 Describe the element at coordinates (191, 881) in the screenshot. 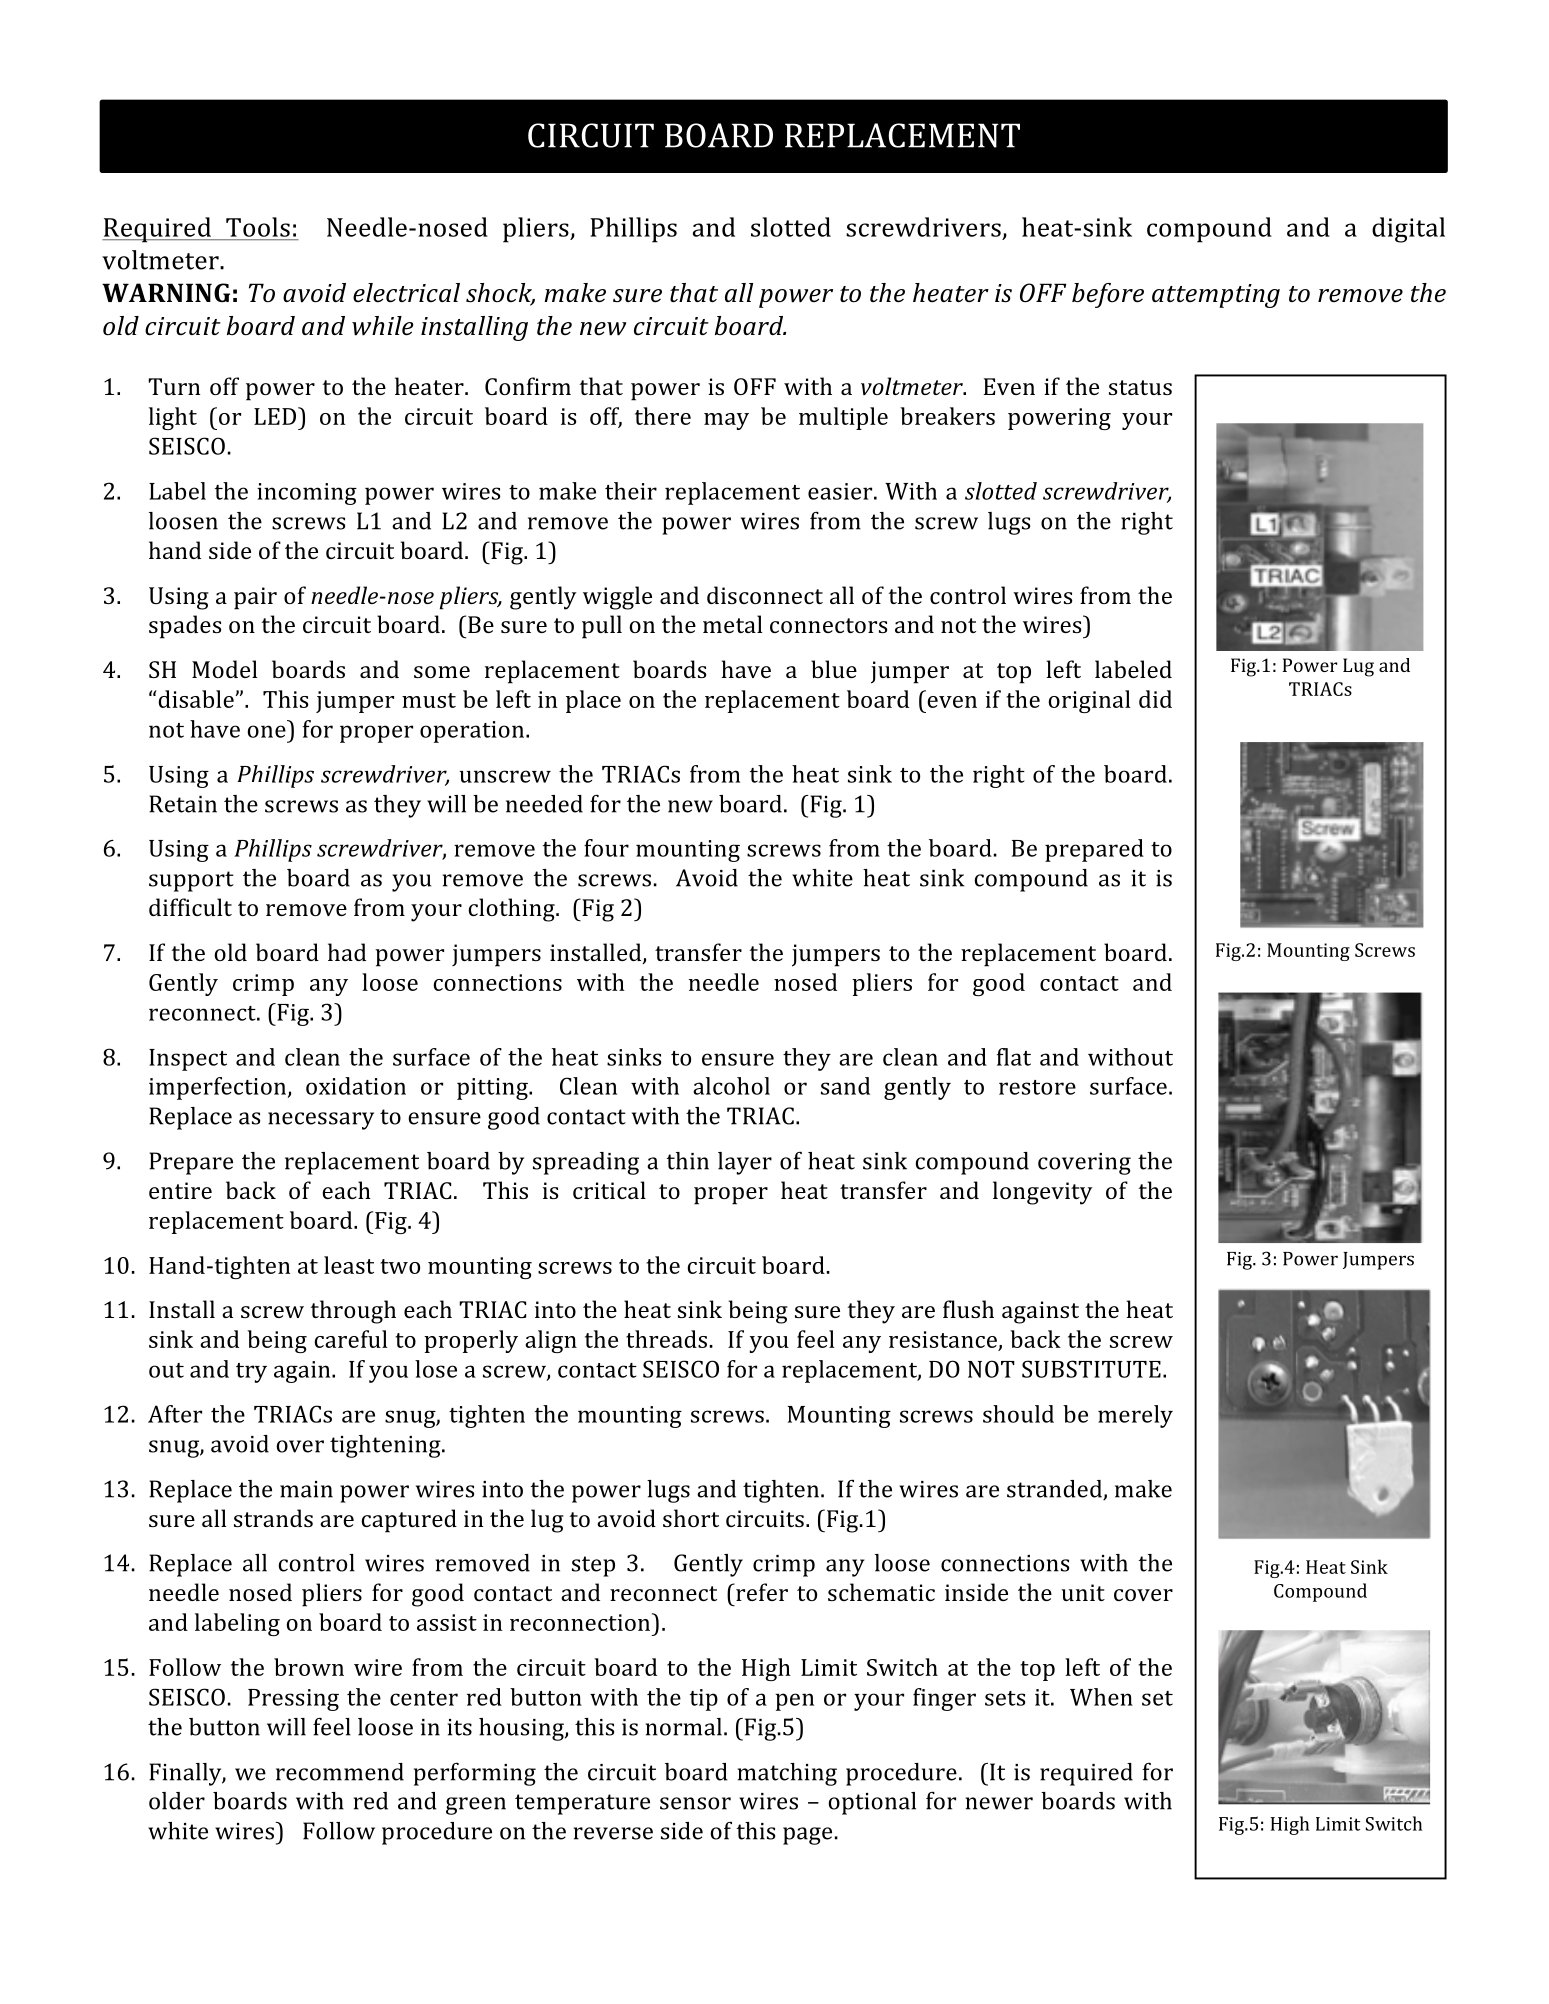

I see `support` at that location.
